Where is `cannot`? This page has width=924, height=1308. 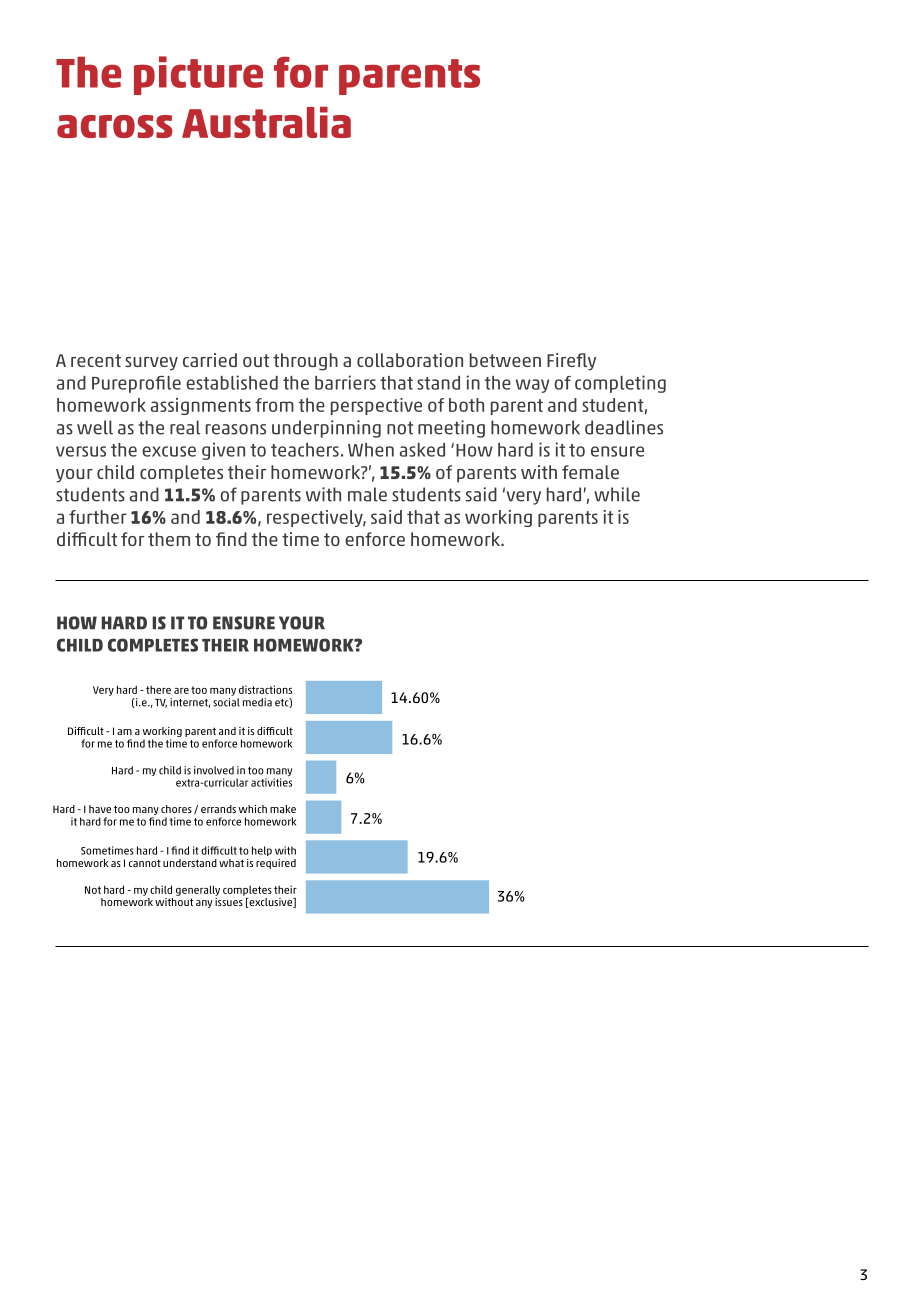
cannot is located at coordinates (145, 863).
